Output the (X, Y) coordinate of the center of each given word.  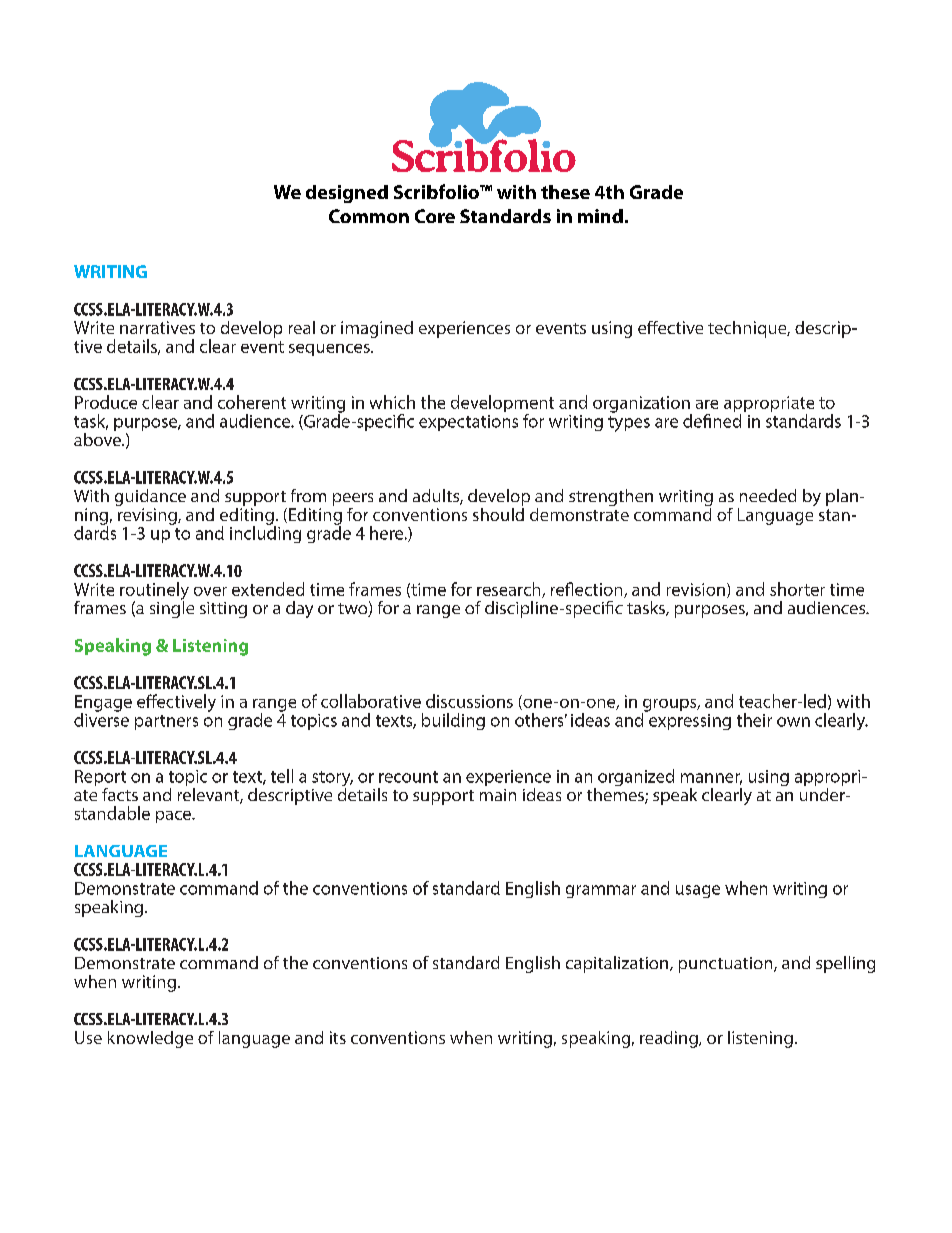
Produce (106, 402)
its (338, 1037)
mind (600, 216)
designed (347, 194)
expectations (468, 423)
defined (712, 421)
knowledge (150, 1039)
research (510, 590)
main (498, 795)
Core (435, 216)
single (172, 608)
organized (636, 777)
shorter (797, 589)
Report (100, 779)
